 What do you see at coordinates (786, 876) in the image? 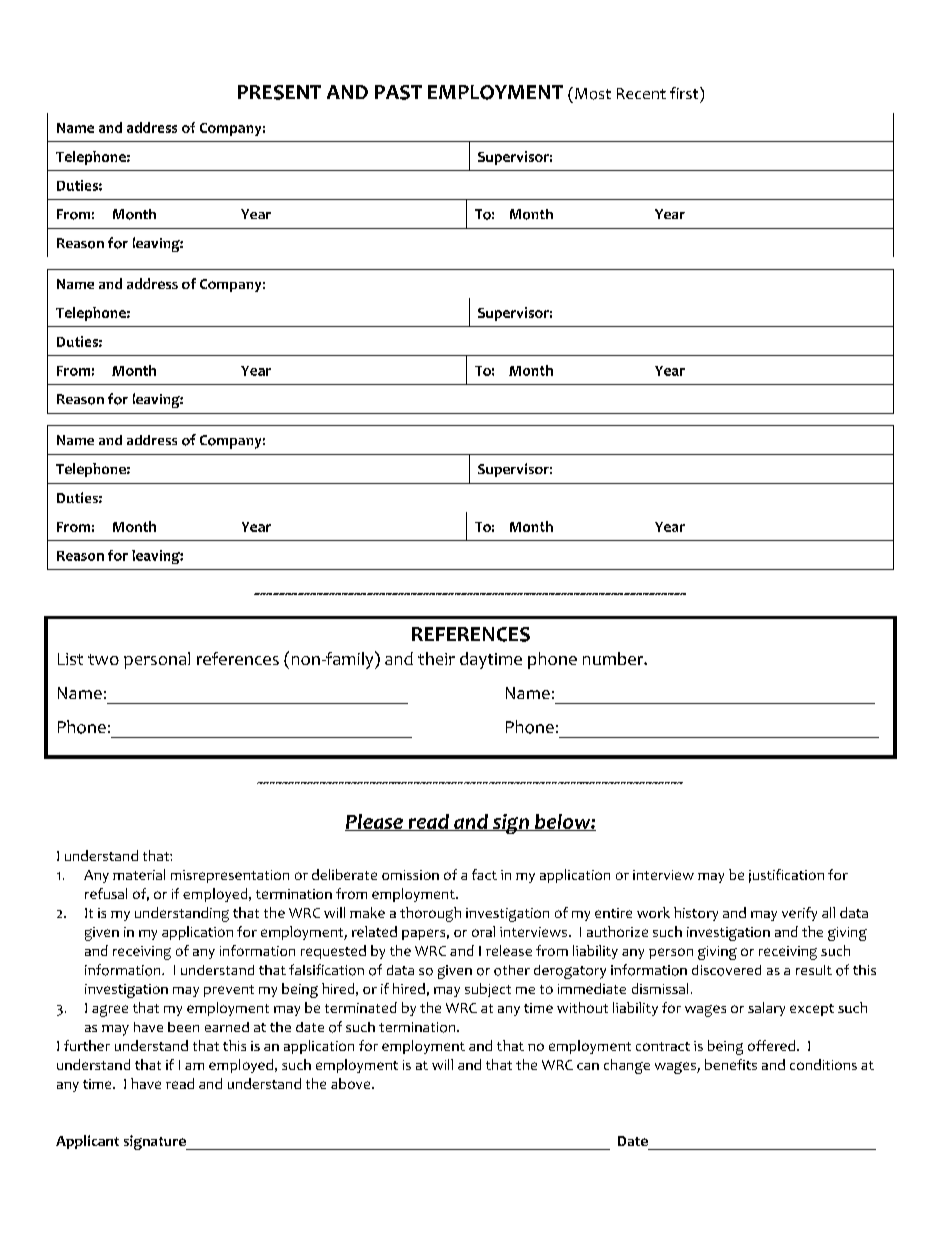
I see `justification` at bounding box center [786, 876].
